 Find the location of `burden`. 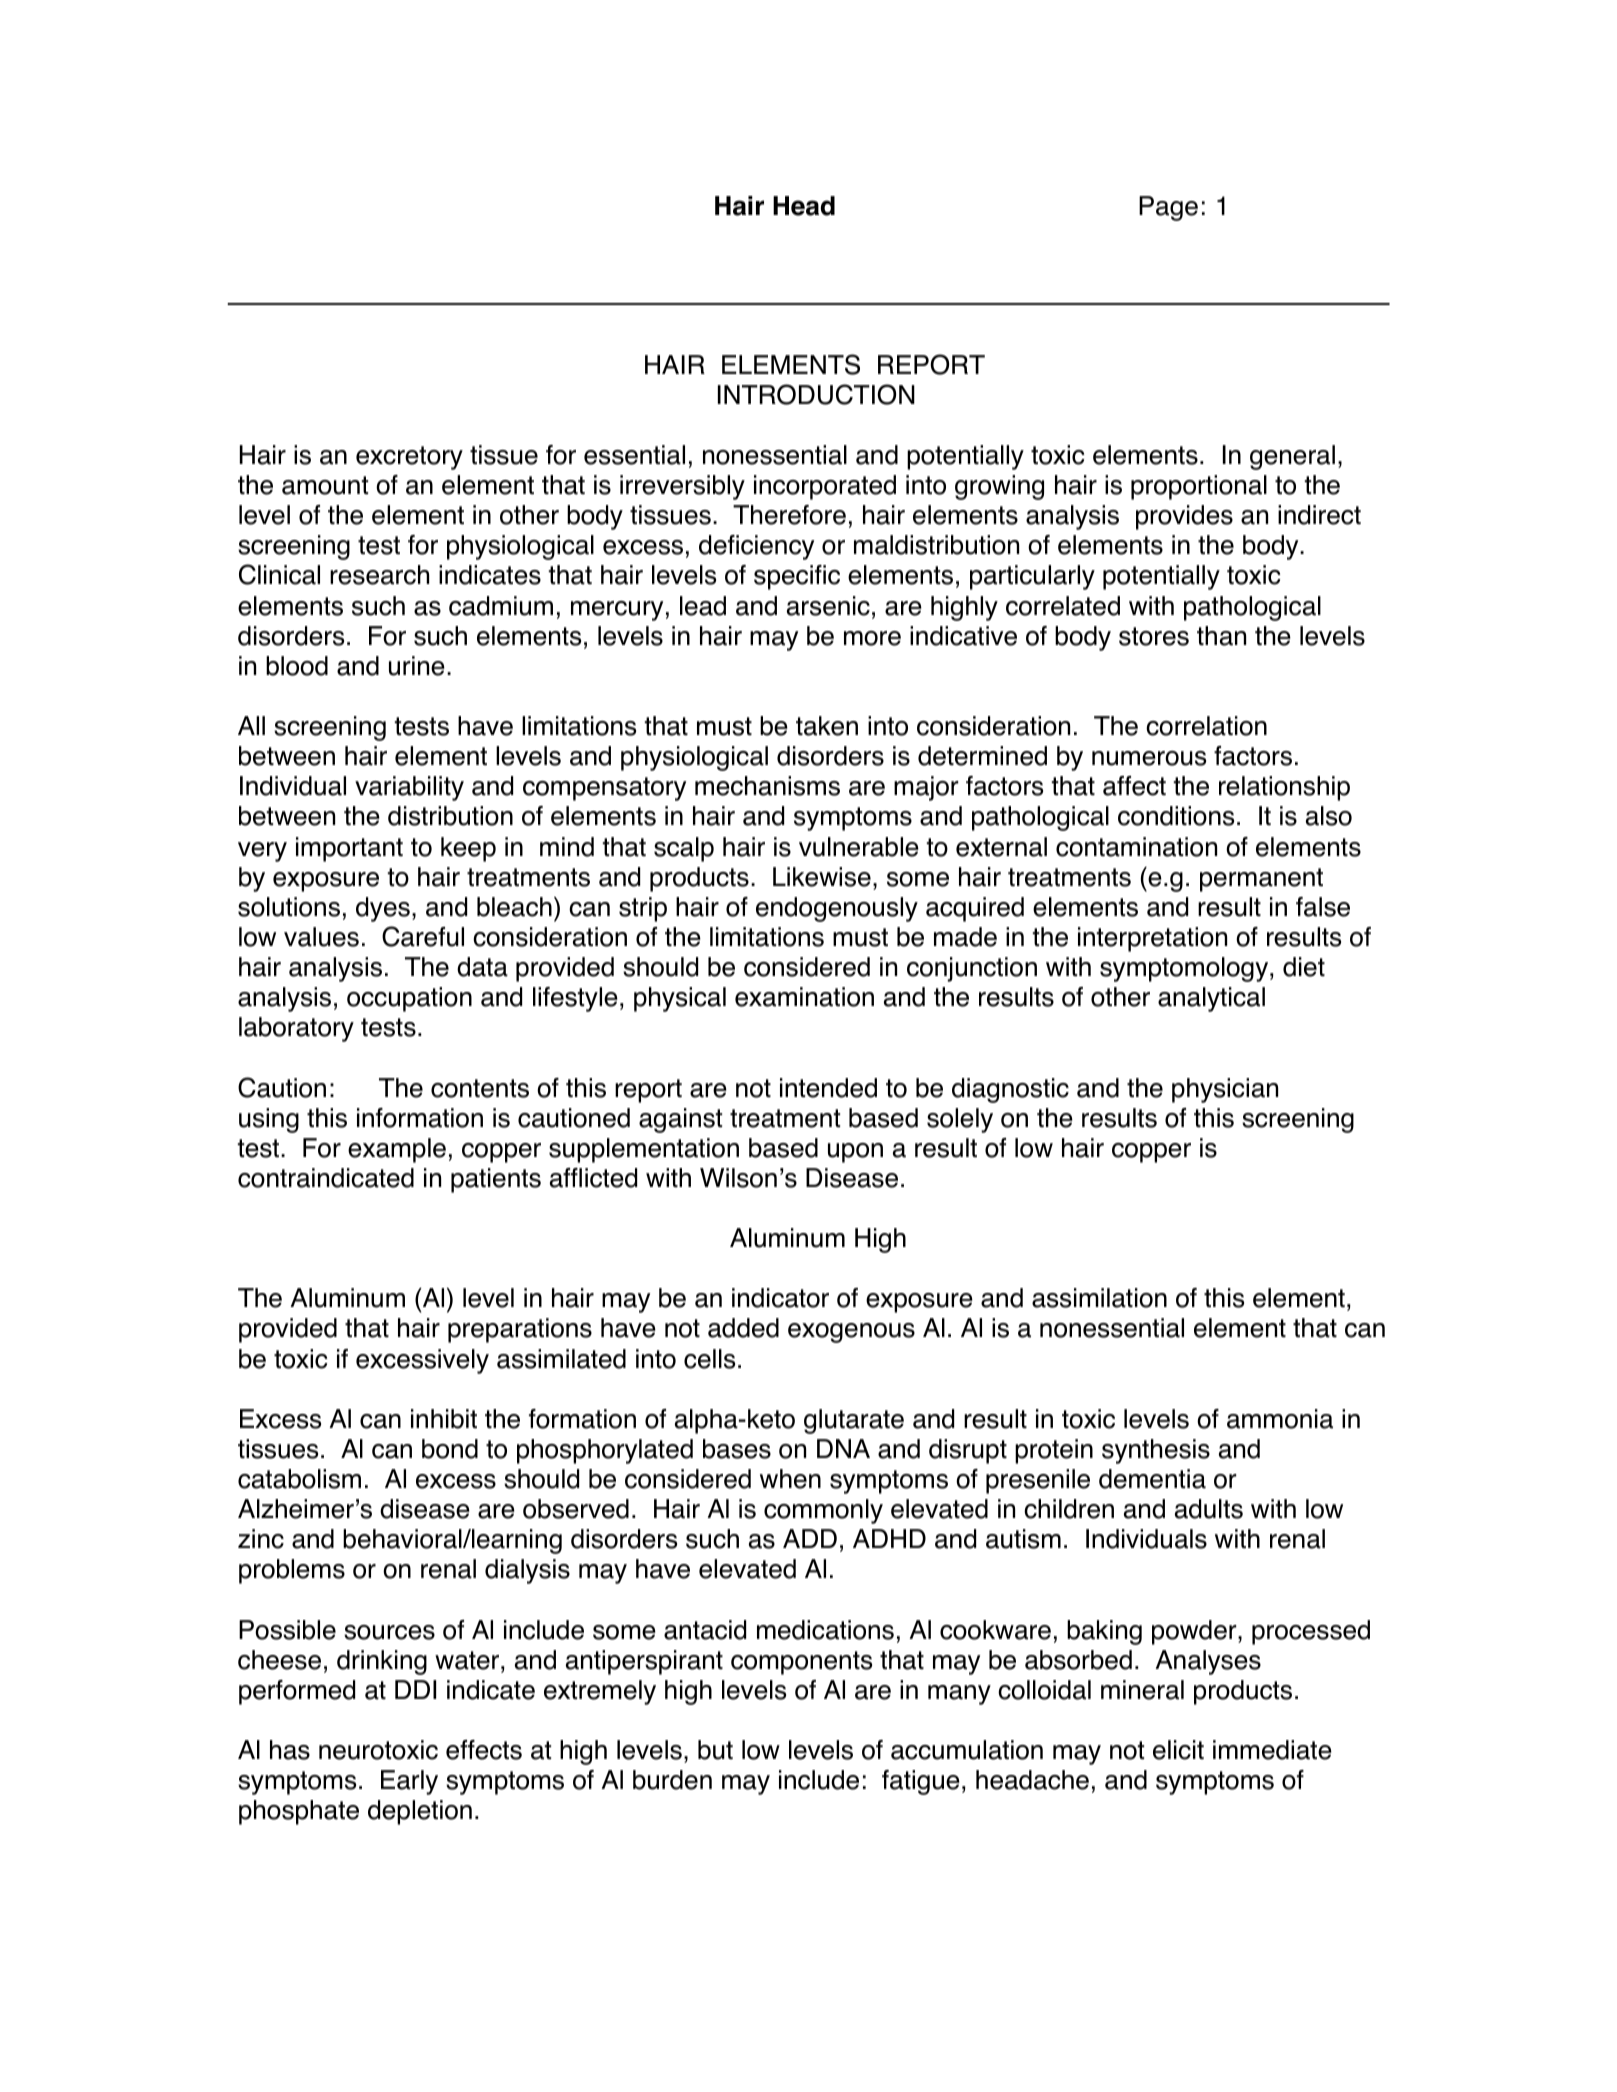

burden is located at coordinates (672, 1780).
